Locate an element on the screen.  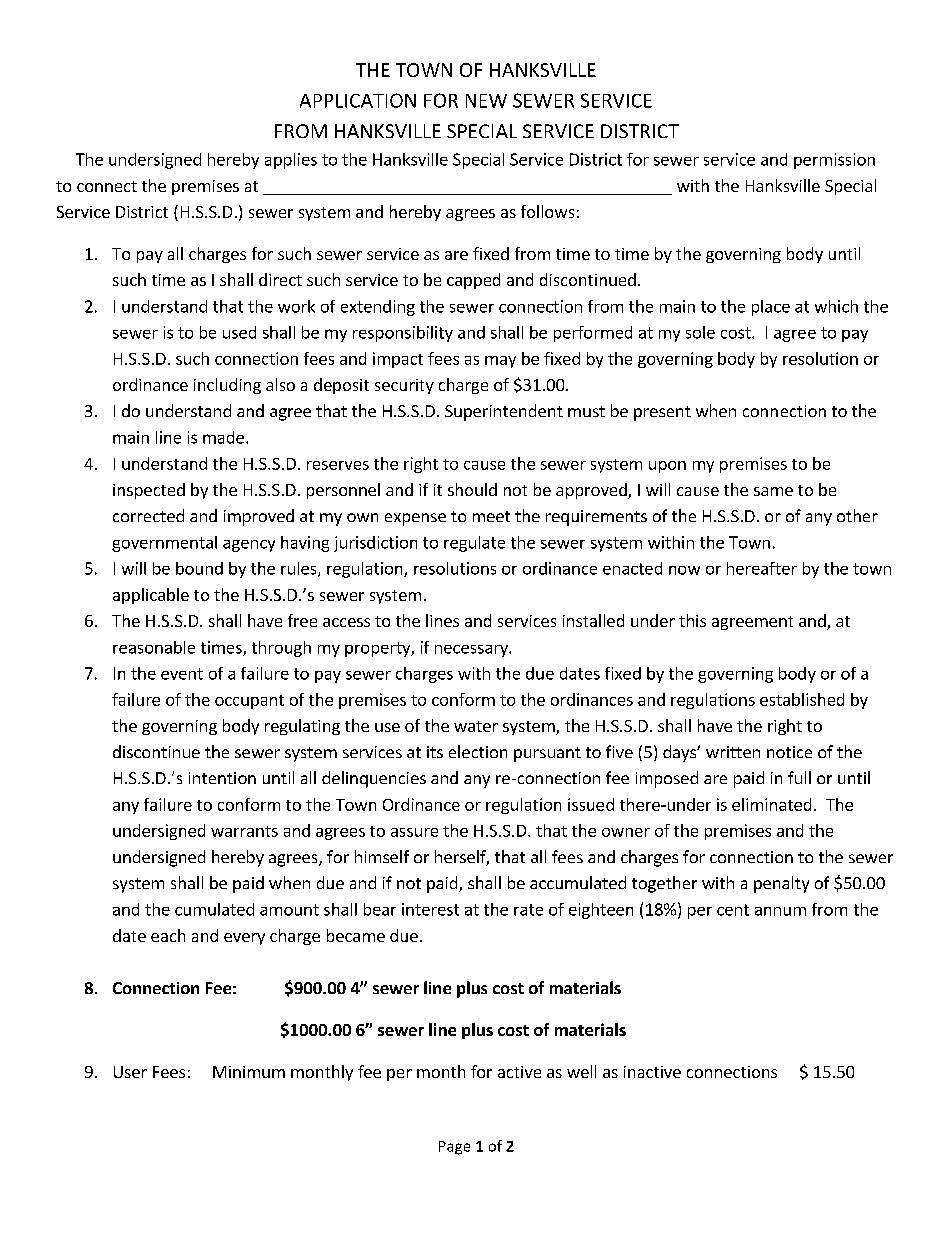
NEW is located at coordinates (486, 101).
